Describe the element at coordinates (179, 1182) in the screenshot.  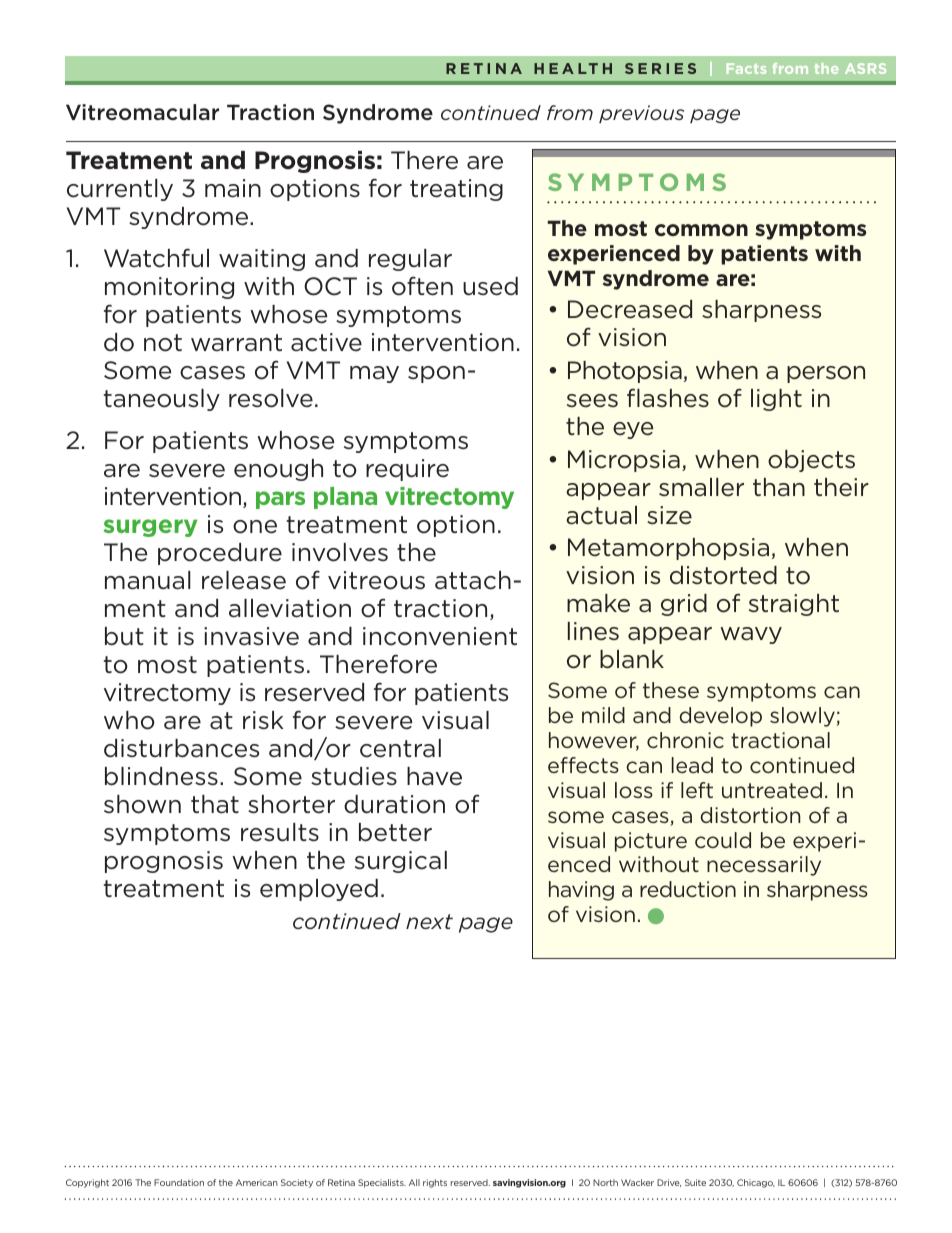
I see `Foundation` at that location.
